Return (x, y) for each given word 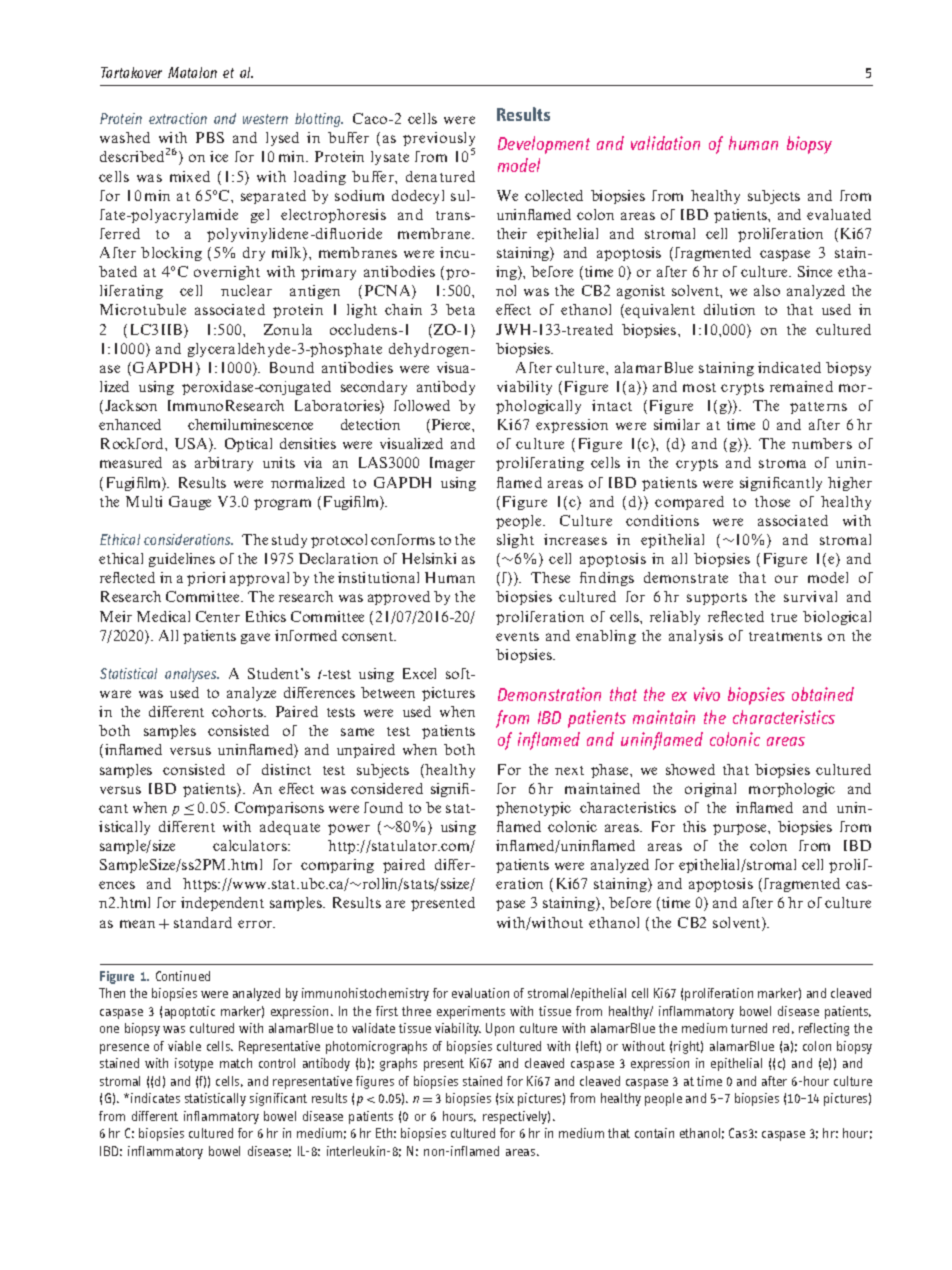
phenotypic (533, 809)
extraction (178, 118)
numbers (822, 443)
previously (439, 141)
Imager (452, 464)
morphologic (792, 790)
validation (665, 143)
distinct (286, 769)
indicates (155, 1098)
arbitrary (224, 464)
